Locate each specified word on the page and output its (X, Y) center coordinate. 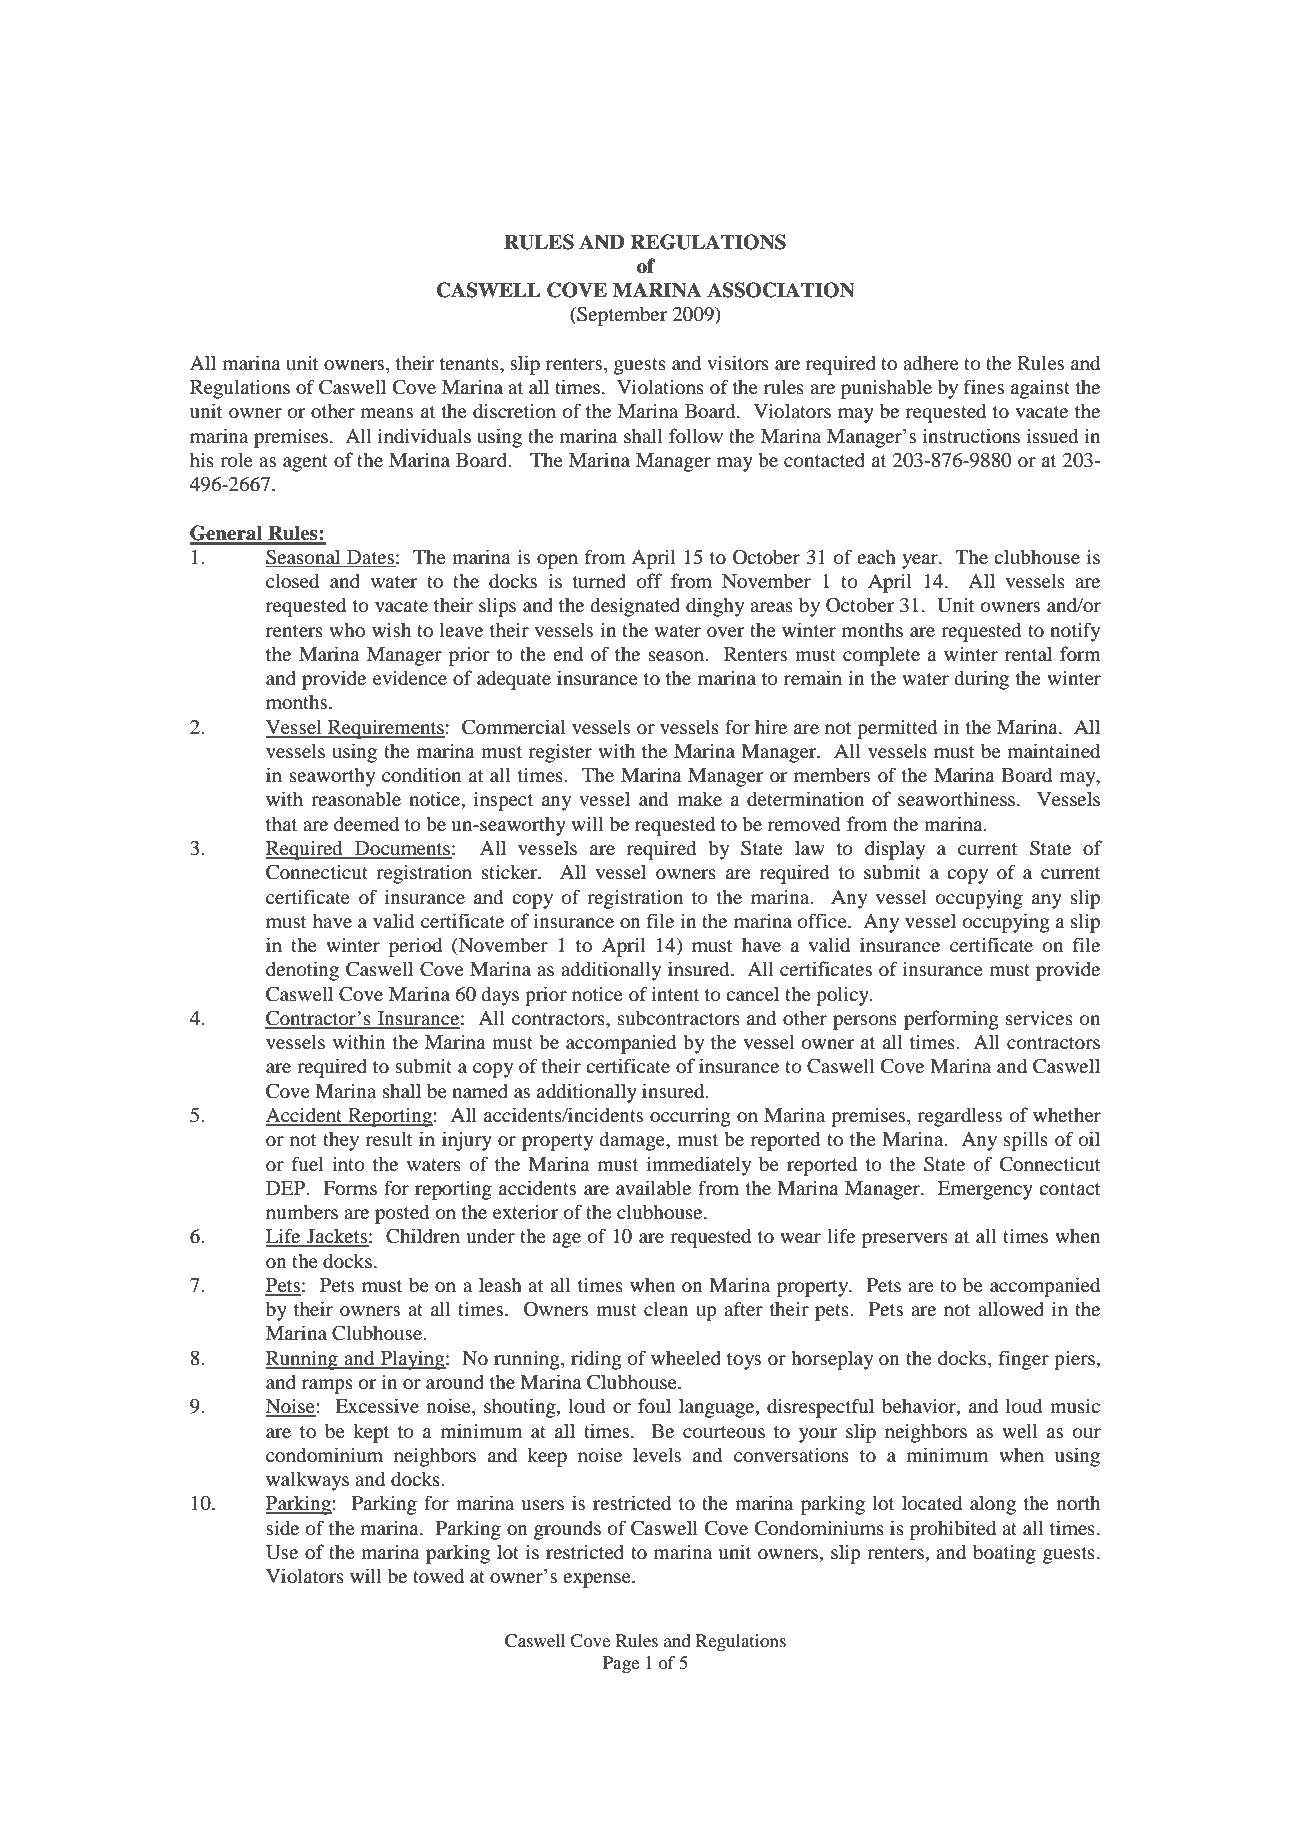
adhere (931, 363)
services (1039, 1017)
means (387, 413)
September (621, 316)
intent (675, 993)
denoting (302, 971)
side (282, 1527)
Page (621, 1664)
